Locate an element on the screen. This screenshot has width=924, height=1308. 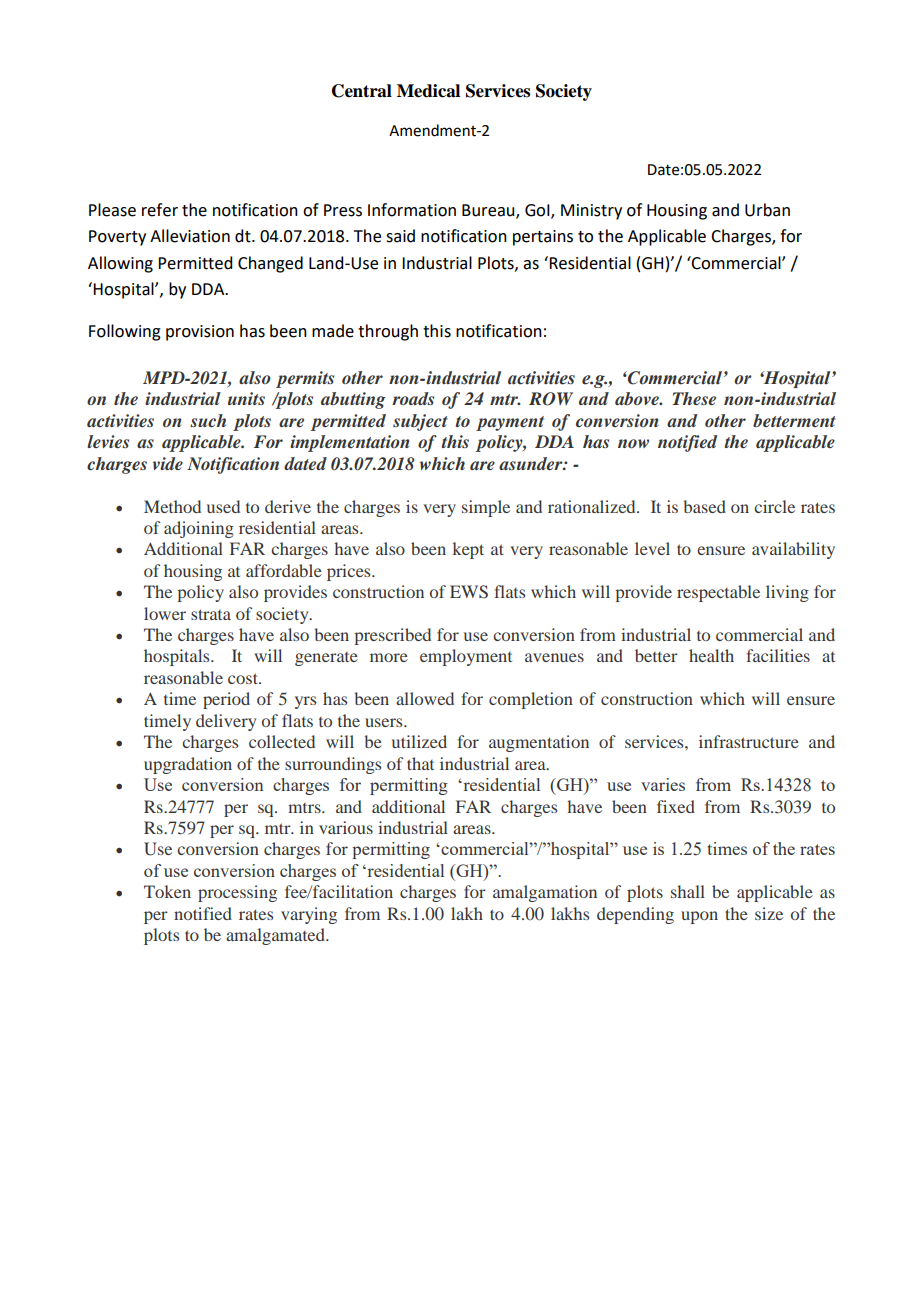
provision is located at coordinates (200, 333).
